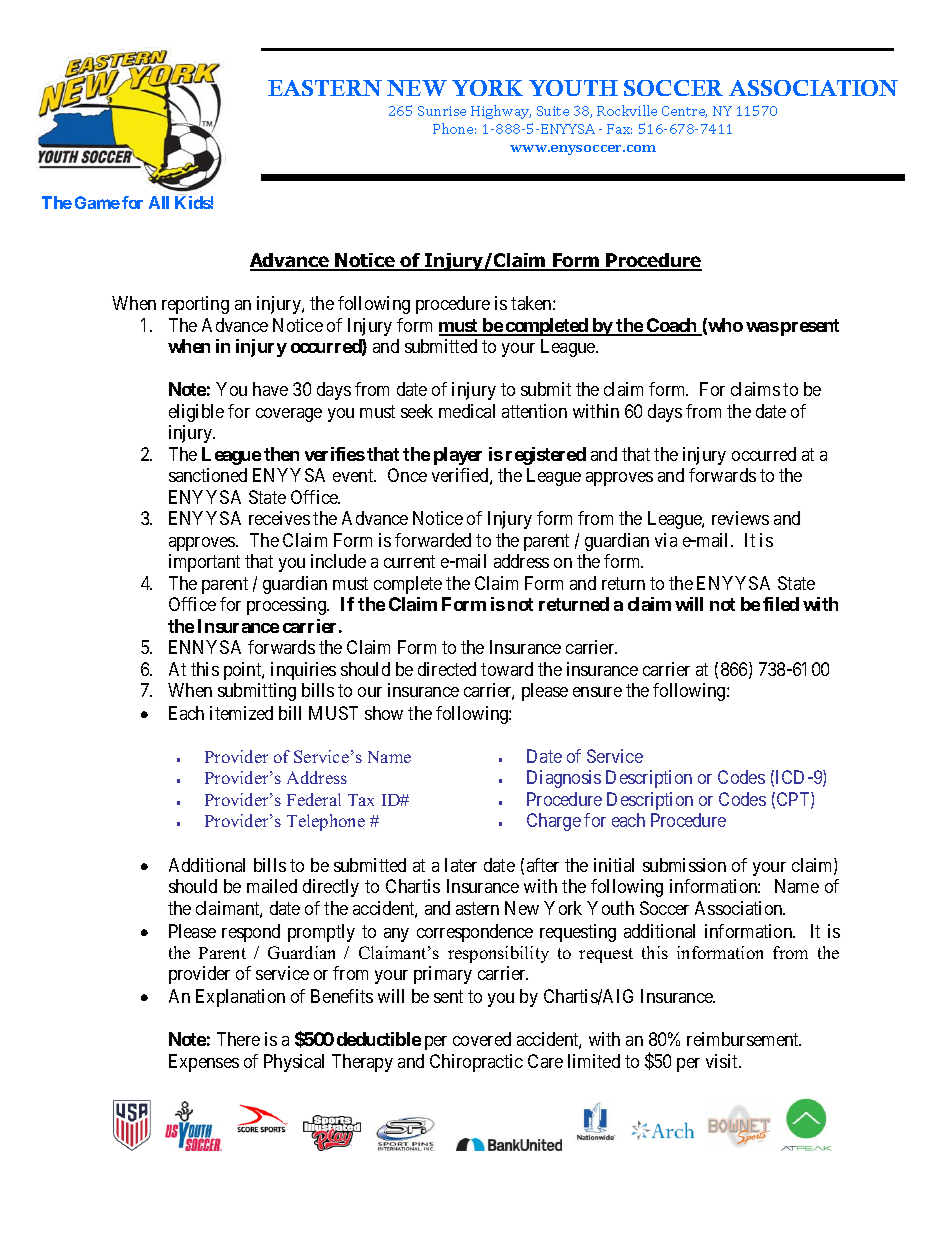 The width and height of the page is (952, 1233). Describe the element at coordinates (361, 800) in the page. I see `Tax` at that location.
